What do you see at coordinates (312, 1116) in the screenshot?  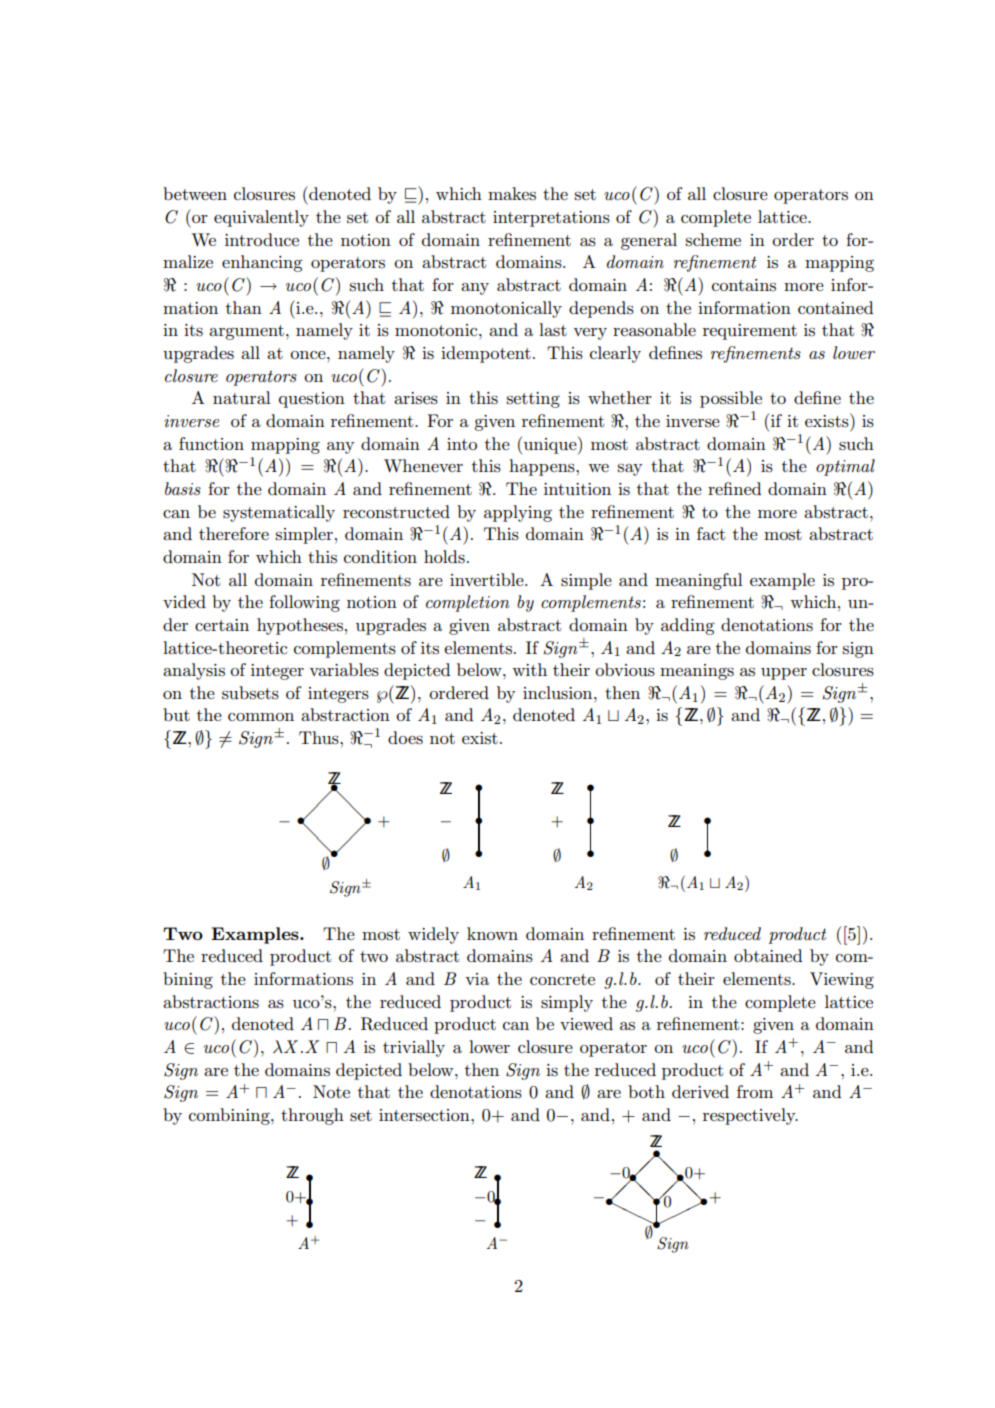 I see `through` at bounding box center [312, 1116].
